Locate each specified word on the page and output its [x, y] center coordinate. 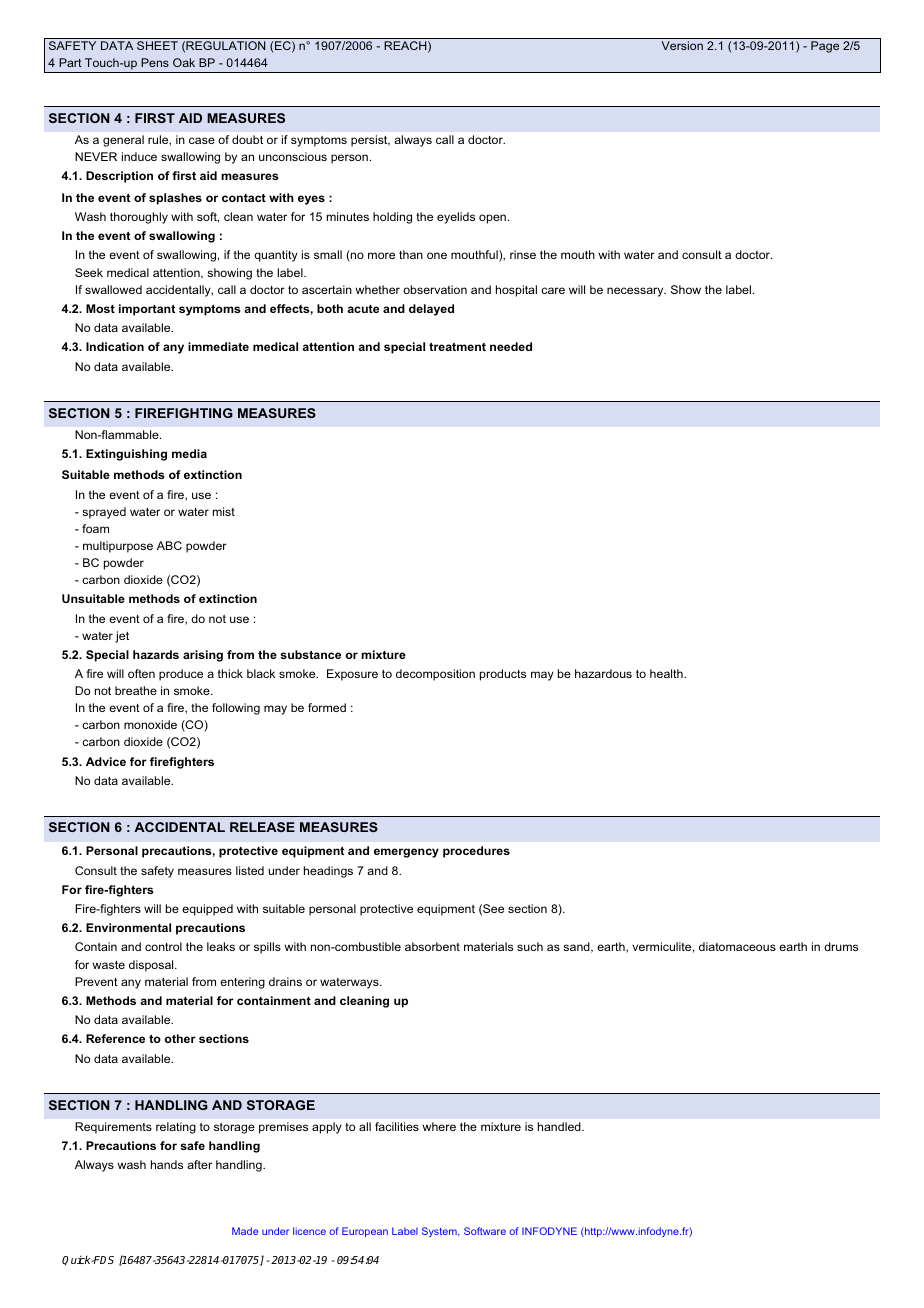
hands [167, 1164]
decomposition [435, 675]
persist [370, 141]
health [667, 673]
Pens [155, 62]
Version [682, 45]
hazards [156, 654]
